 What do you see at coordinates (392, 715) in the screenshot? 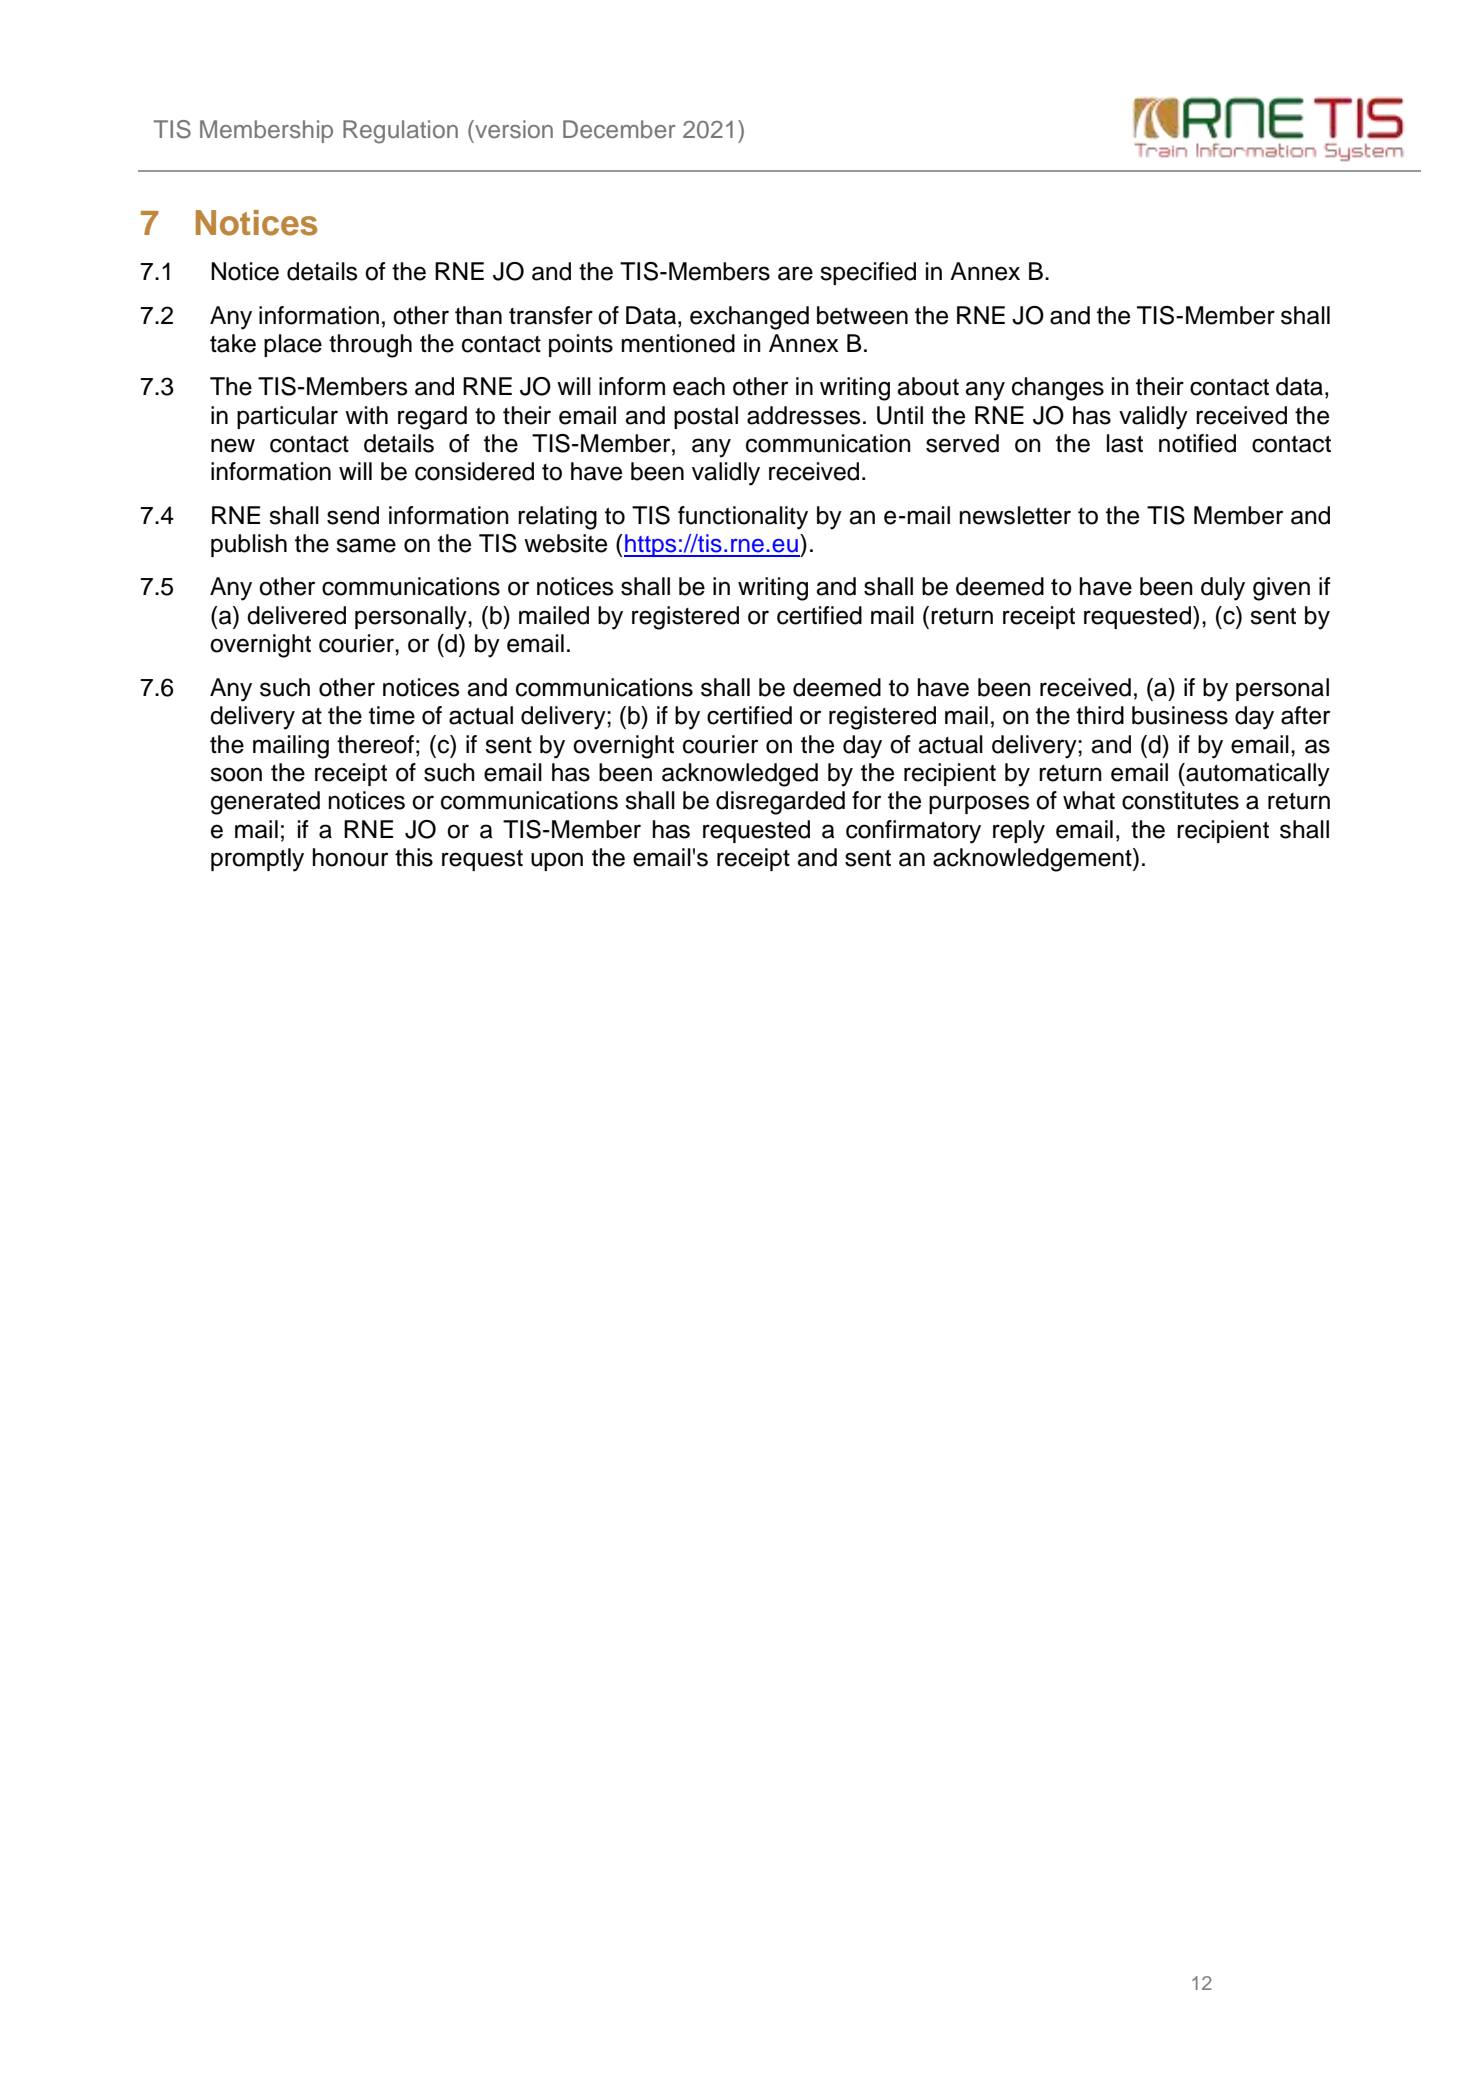
I see `time` at bounding box center [392, 715].
